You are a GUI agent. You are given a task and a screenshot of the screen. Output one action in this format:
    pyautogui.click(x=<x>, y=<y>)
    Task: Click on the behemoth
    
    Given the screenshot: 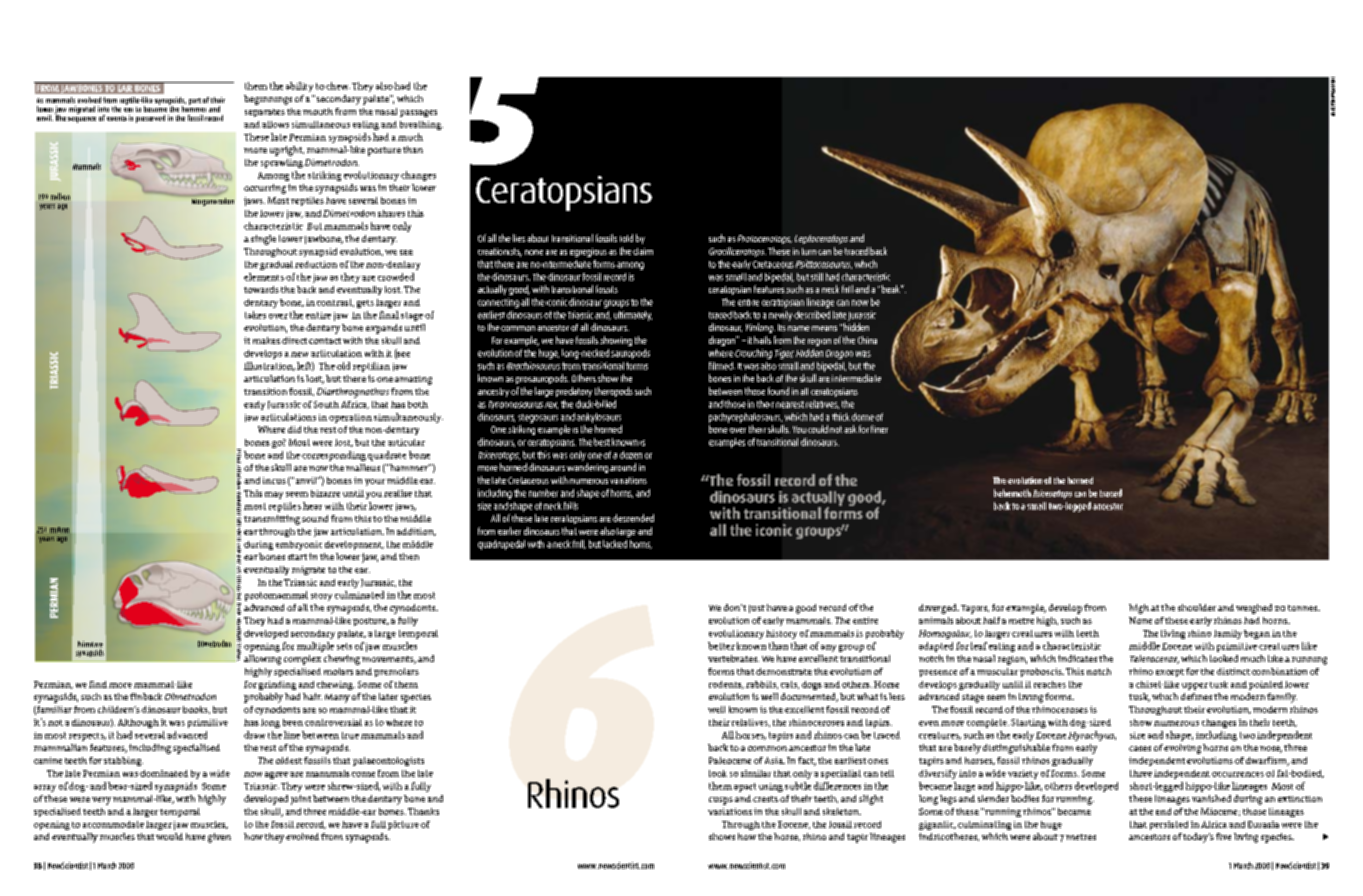 What is the action you would take?
    pyautogui.click(x=1012, y=493)
